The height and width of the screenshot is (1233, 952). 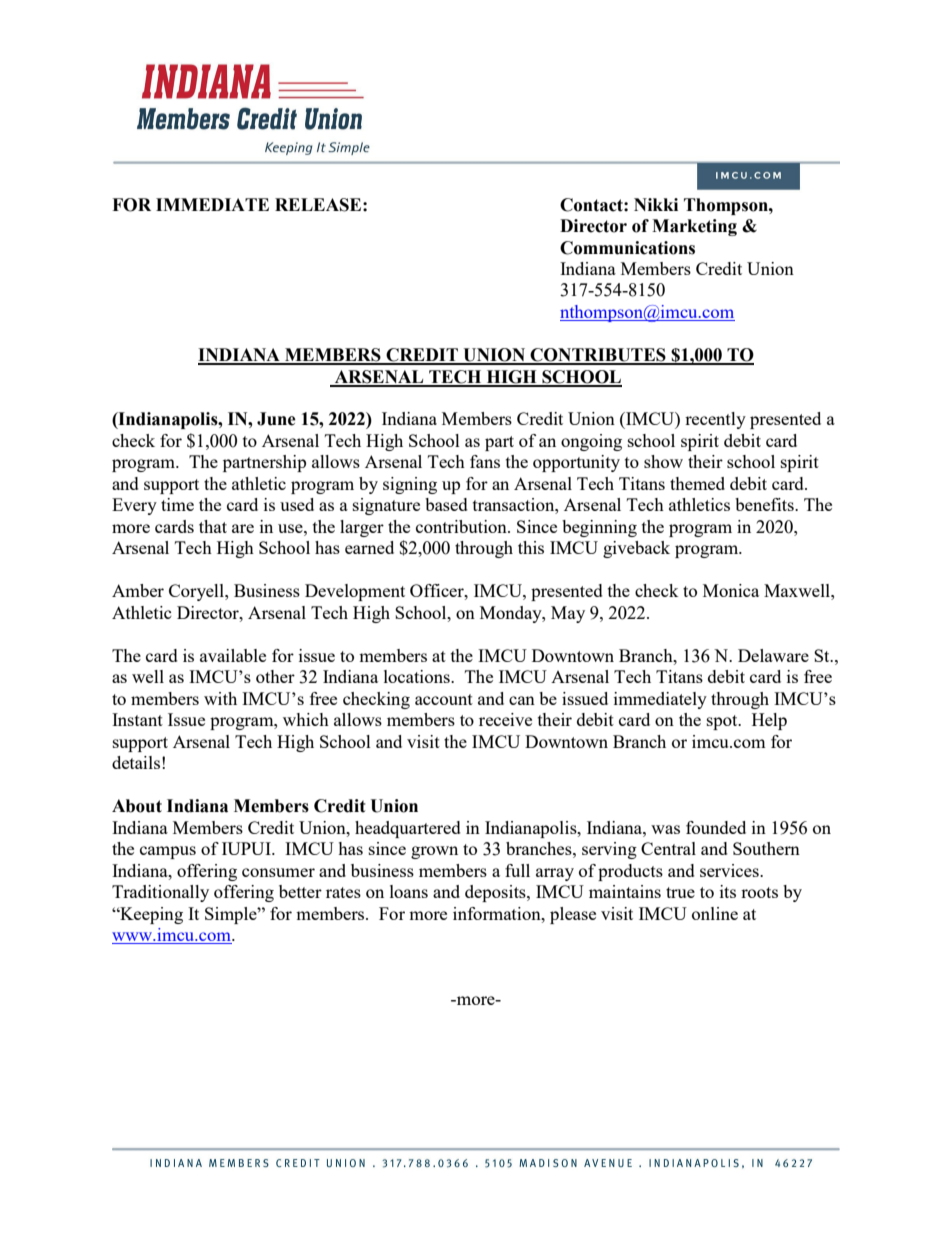 I want to click on Instant, so click(x=137, y=719).
